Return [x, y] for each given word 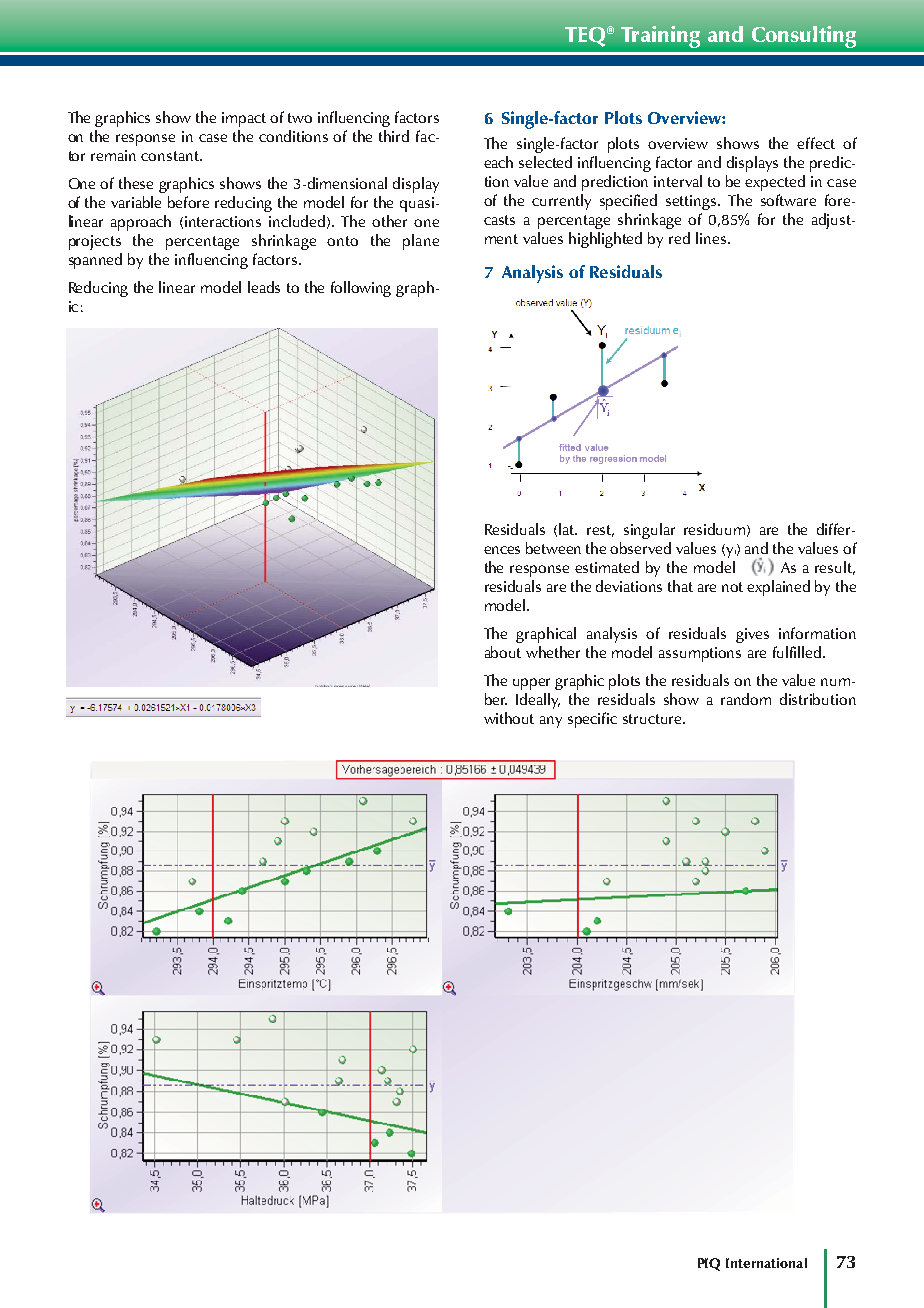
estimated [607, 567]
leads [264, 287]
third [394, 136]
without [509, 718]
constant [171, 156]
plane [421, 242]
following [361, 289]
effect [816, 143]
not [732, 587]
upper [531, 684]
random [746, 699]
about [503, 652]
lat [568, 529]
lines [711, 238]
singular [649, 531]
